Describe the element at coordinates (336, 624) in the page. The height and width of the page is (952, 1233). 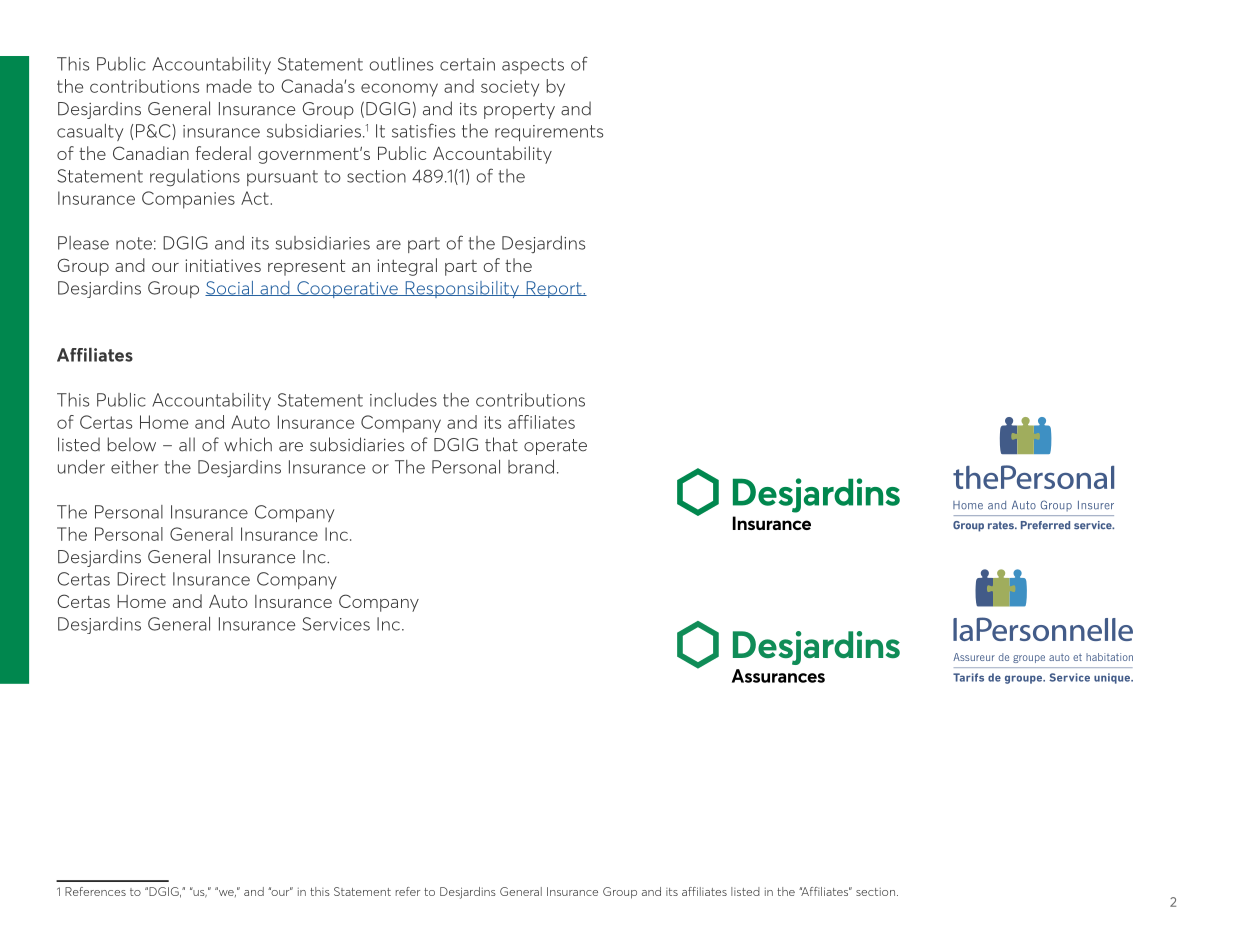
I see `Services` at that location.
